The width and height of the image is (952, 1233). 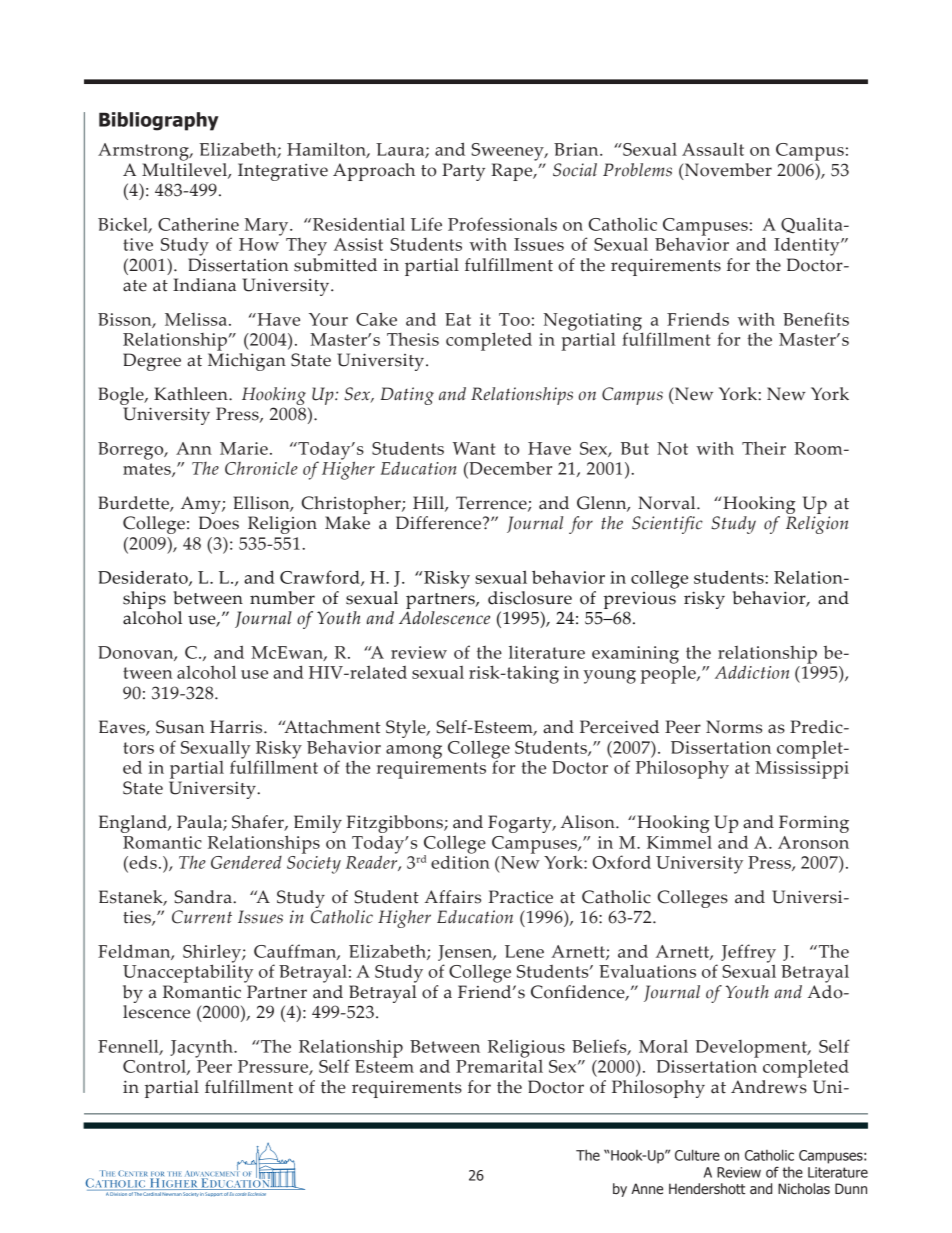 What do you see at coordinates (474, 448) in the image?
I see `Want` at bounding box center [474, 448].
